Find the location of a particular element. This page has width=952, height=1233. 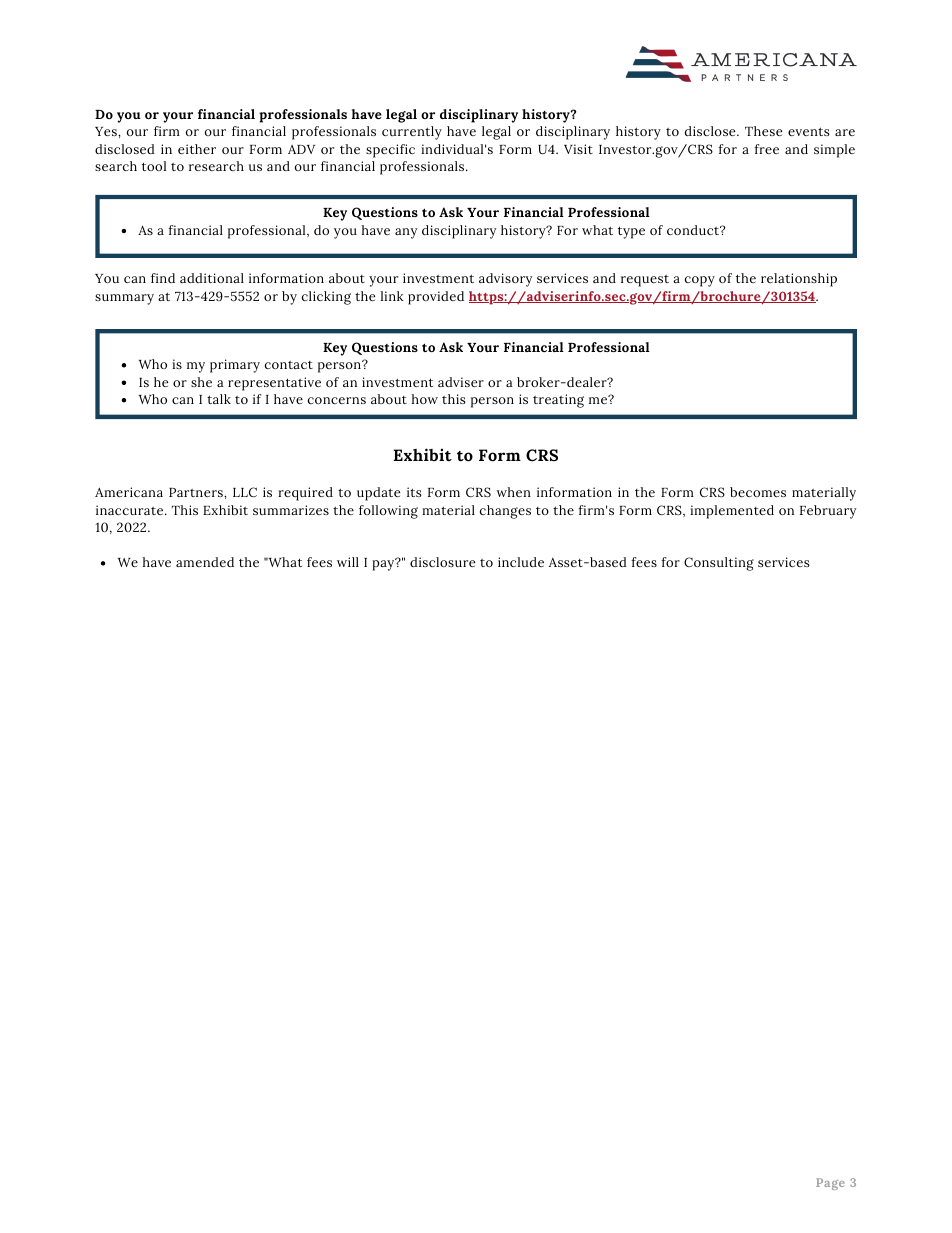

amended is located at coordinates (205, 562).
